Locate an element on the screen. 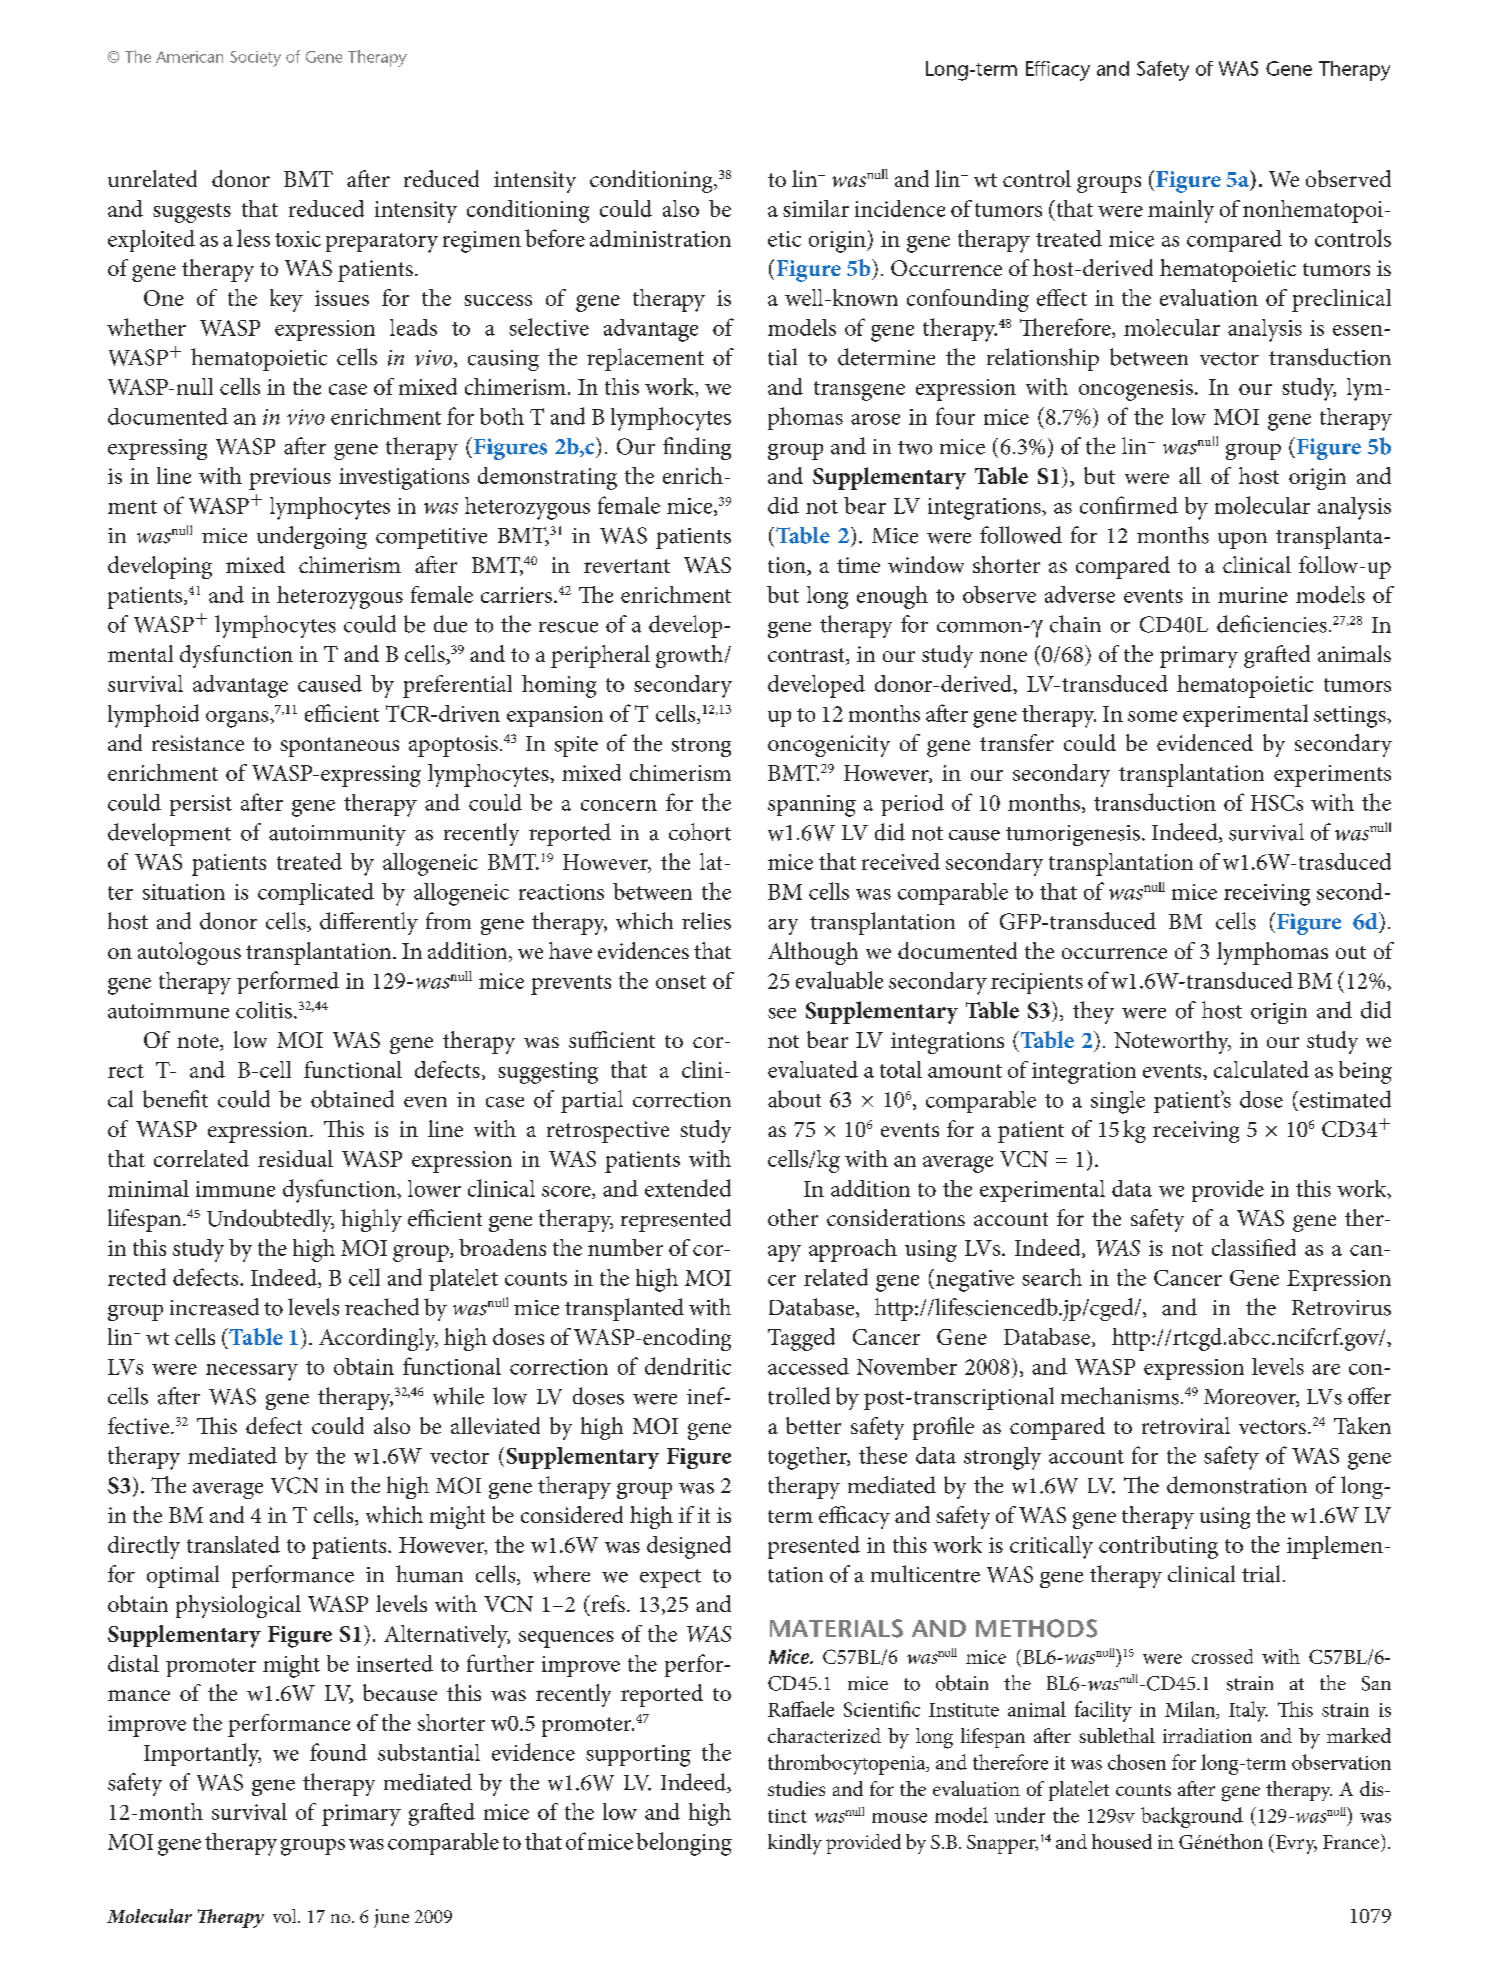  vol is located at coordinates (286, 1916).
